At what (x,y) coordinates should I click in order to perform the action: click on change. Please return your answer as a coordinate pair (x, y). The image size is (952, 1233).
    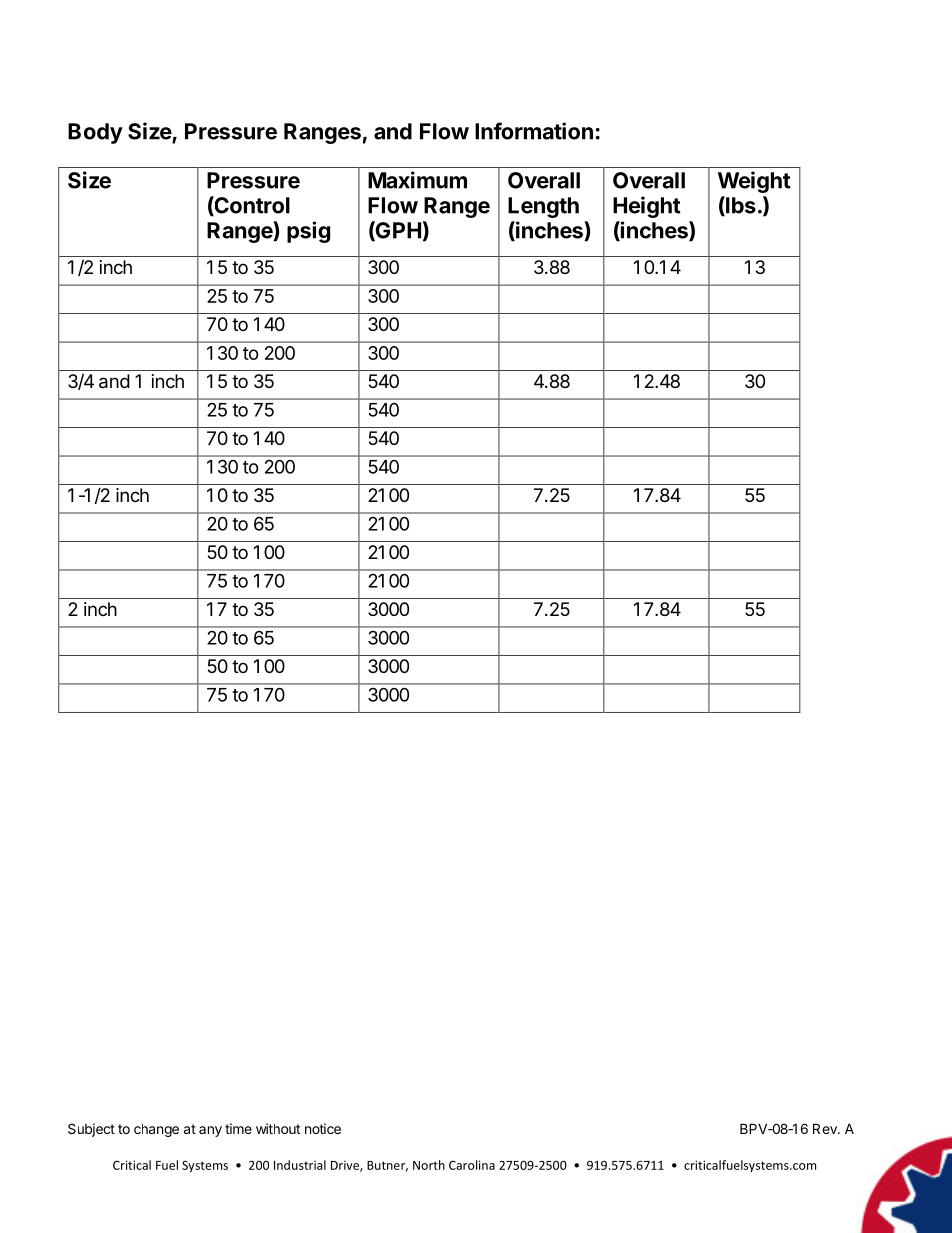
    Looking at the image, I should click on (156, 1130).
